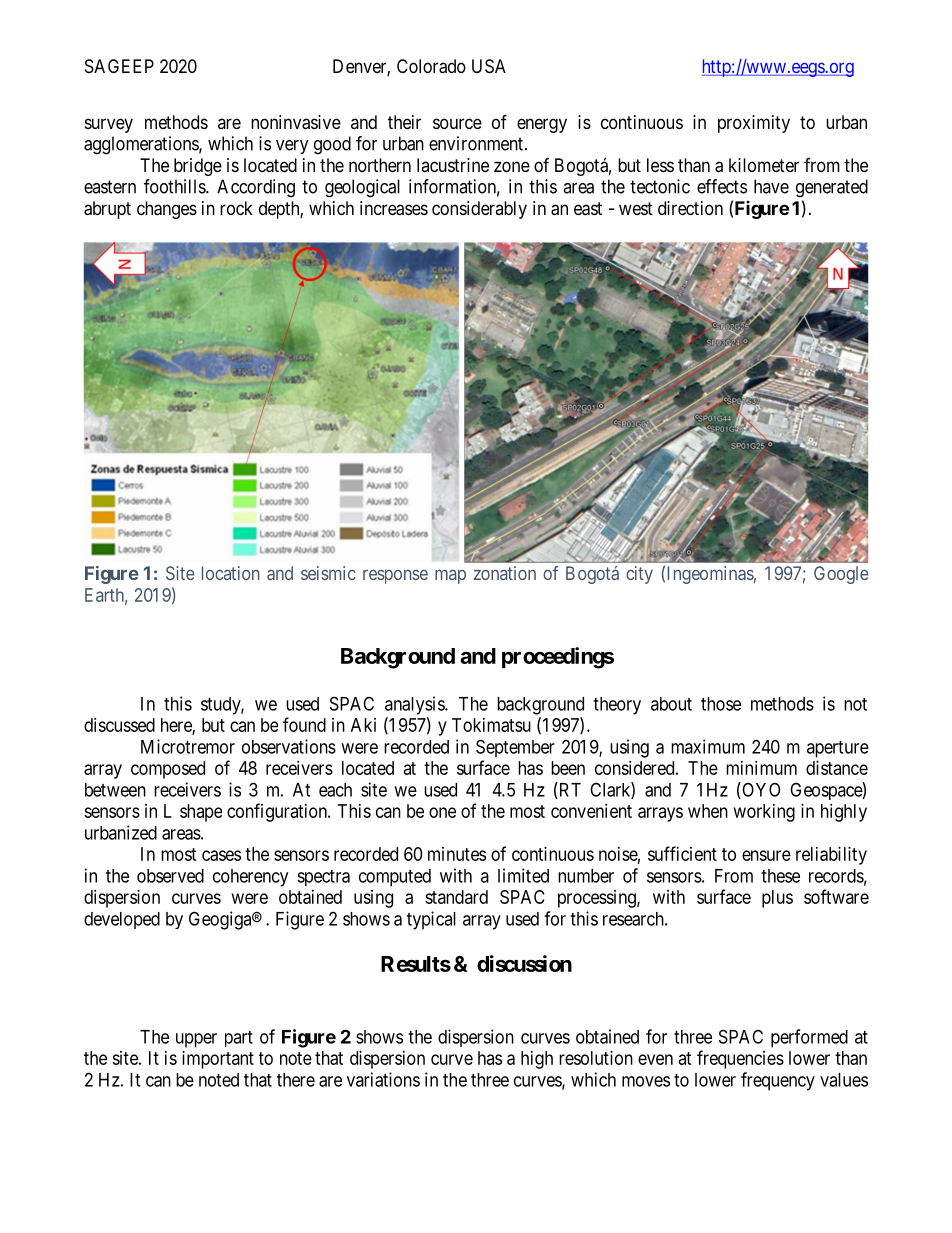 The height and width of the screenshot is (1233, 952). What do you see at coordinates (841, 575) in the screenshot?
I see `Google` at bounding box center [841, 575].
